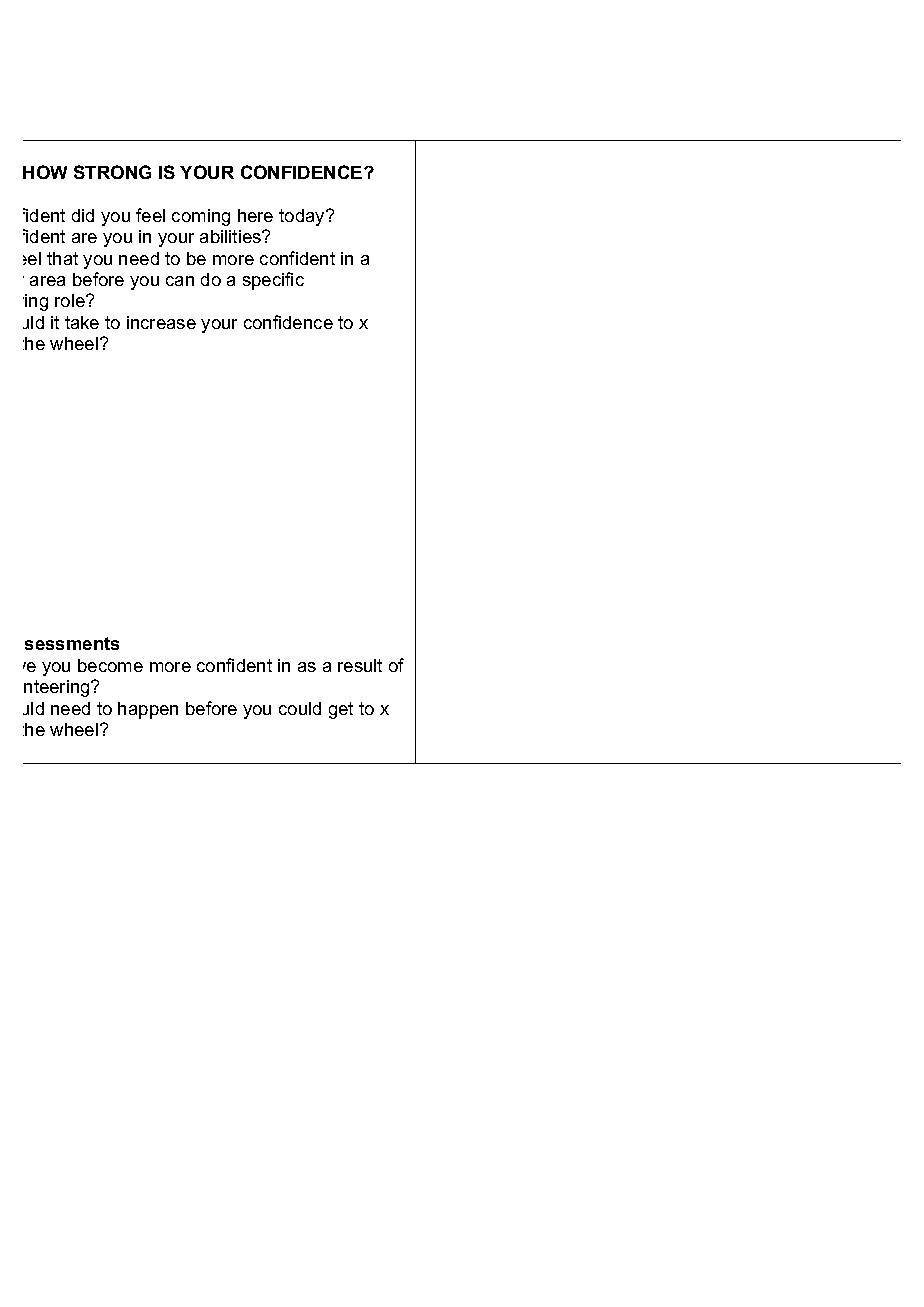 Image resolution: width=924 pixels, height=1307 pixels. I want to click on take, so click(82, 322).
